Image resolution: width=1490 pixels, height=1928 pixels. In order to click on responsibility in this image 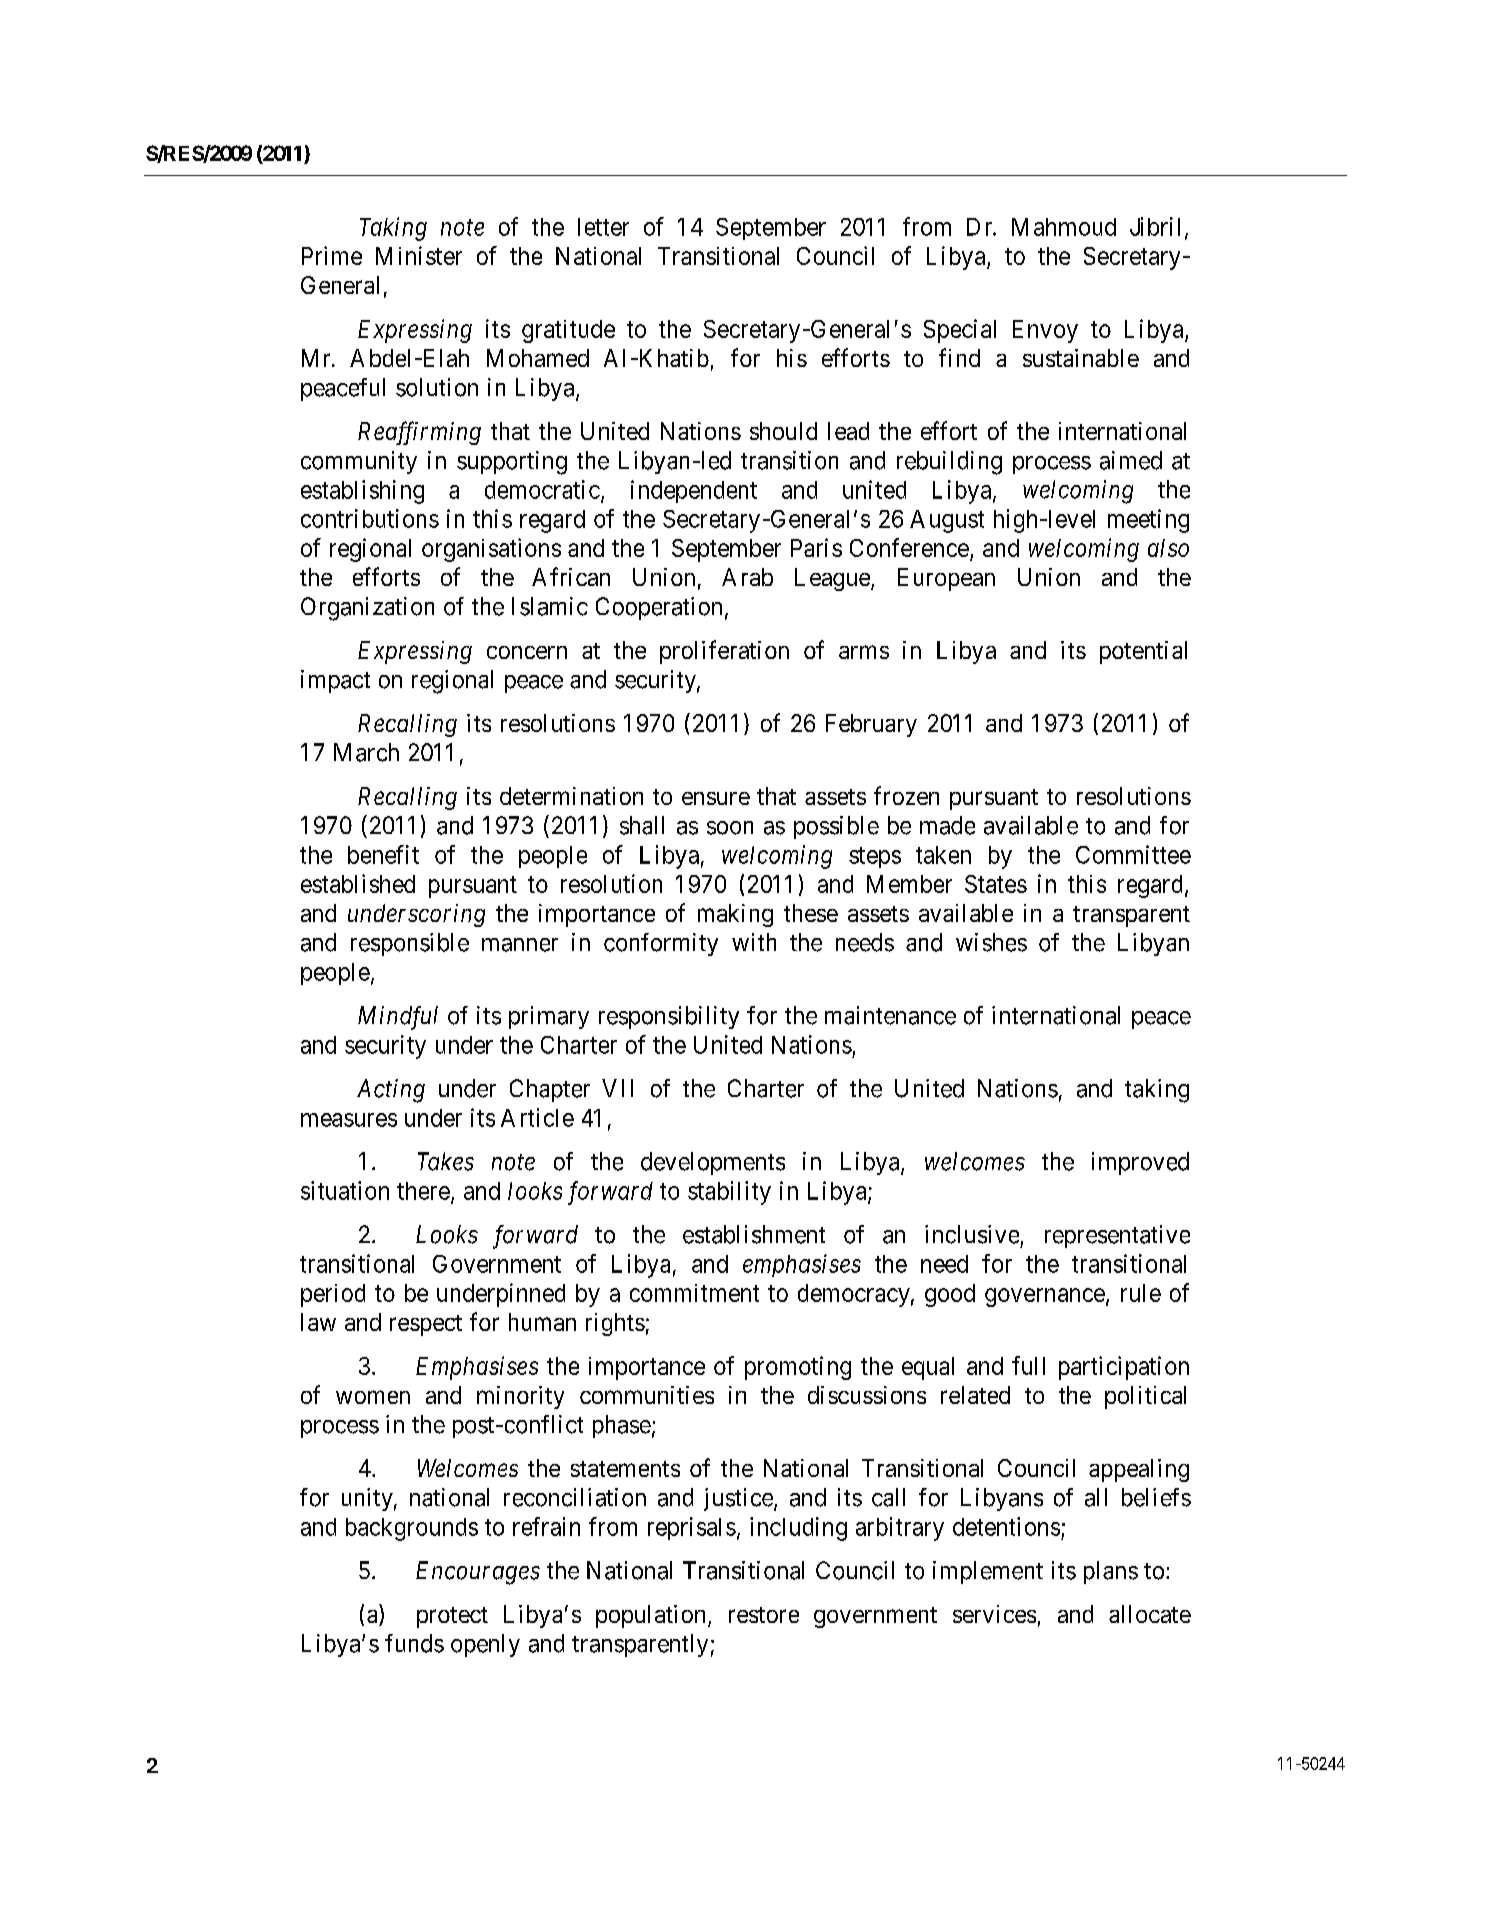, I will do `click(669, 1017)`.
